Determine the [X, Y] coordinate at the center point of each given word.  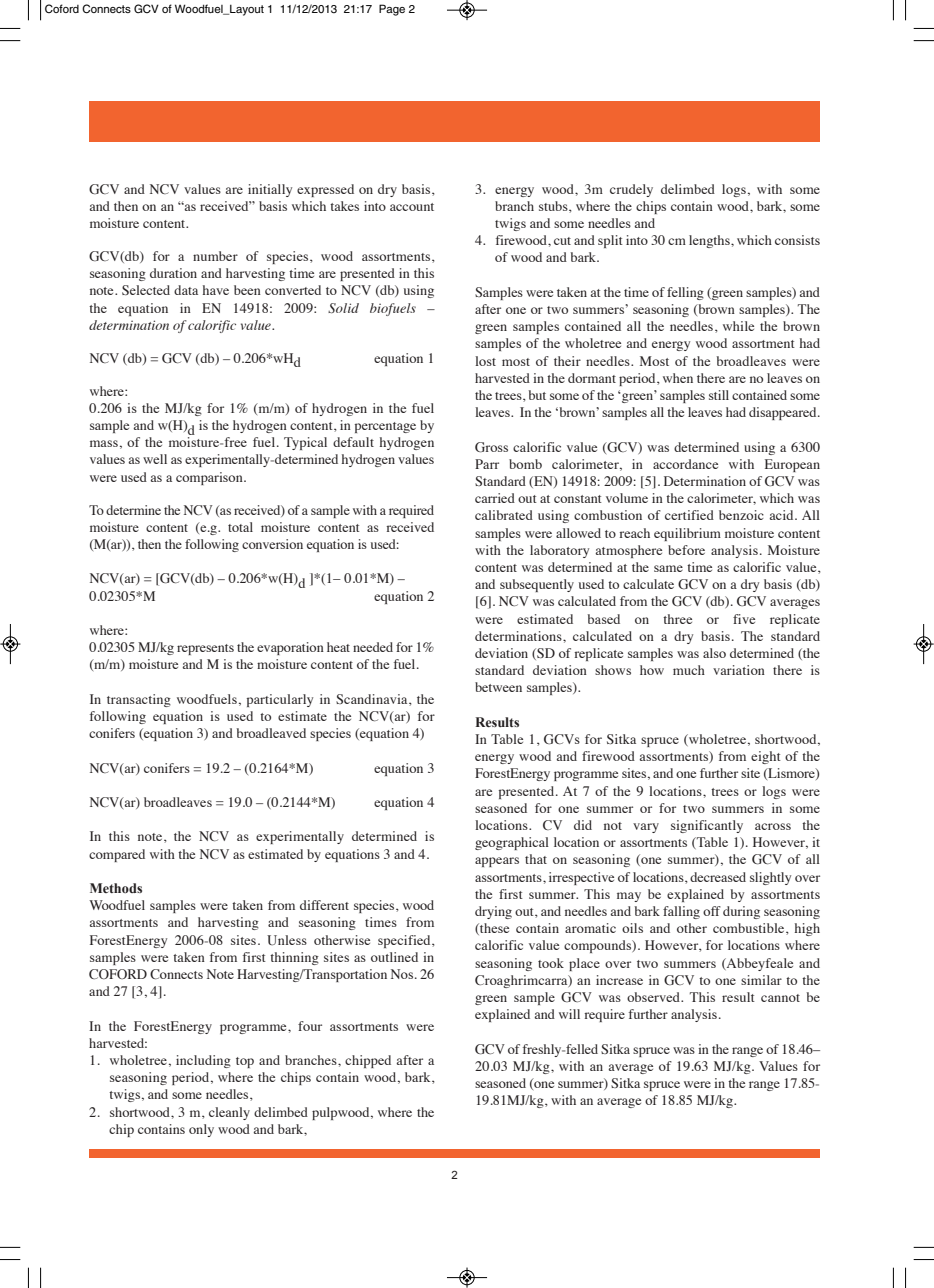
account [412, 207]
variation [739, 670]
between [498, 687]
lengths [710, 241]
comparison [210, 478]
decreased [718, 877]
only [201, 1130]
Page [392, 10]
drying [493, 912]
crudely [631, 190]
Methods [116, 888]
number [215, 256]
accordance [685, 464]
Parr [487, 464]
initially [270, 190]
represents [205, 649]
